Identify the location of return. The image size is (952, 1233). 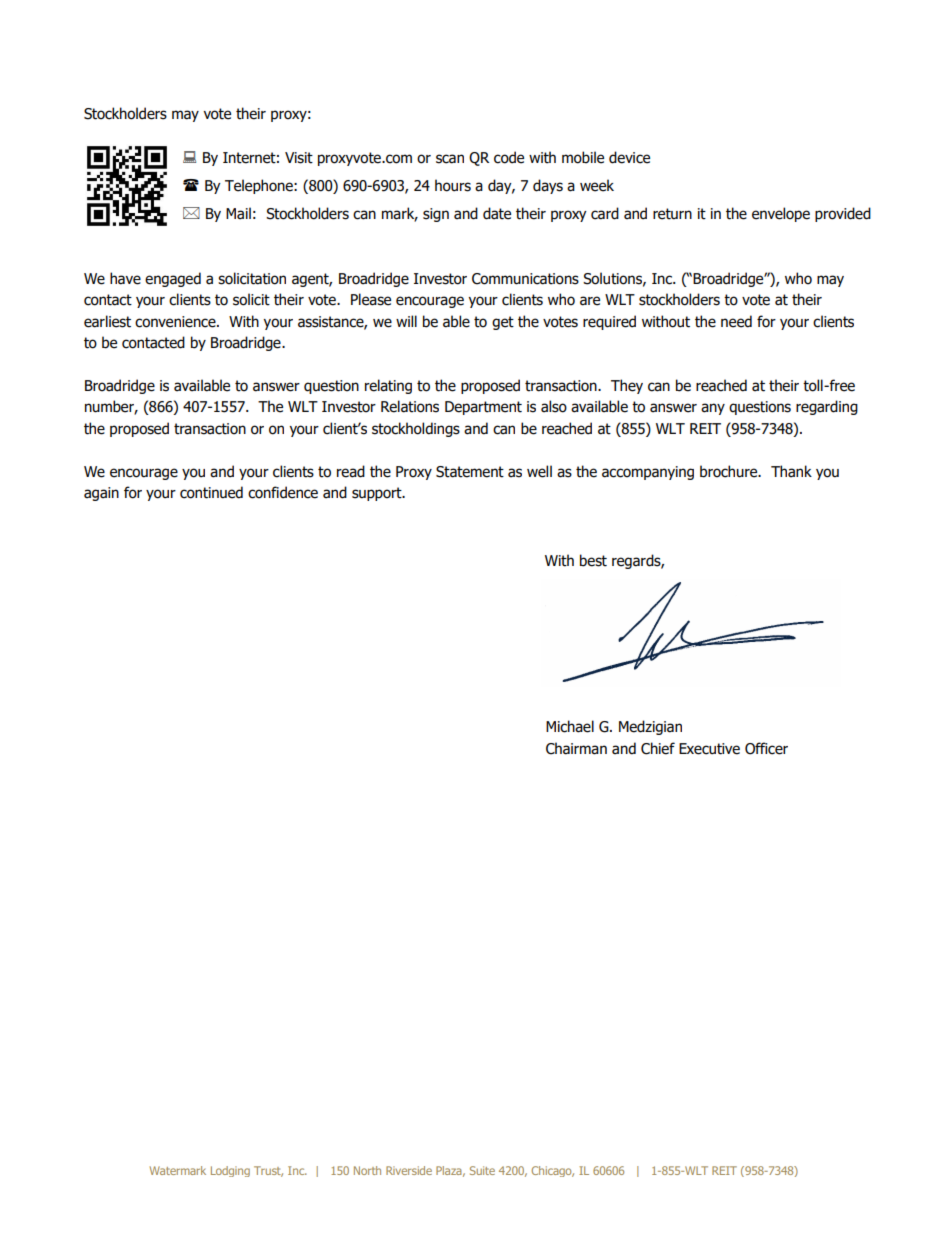
(672, 214).
